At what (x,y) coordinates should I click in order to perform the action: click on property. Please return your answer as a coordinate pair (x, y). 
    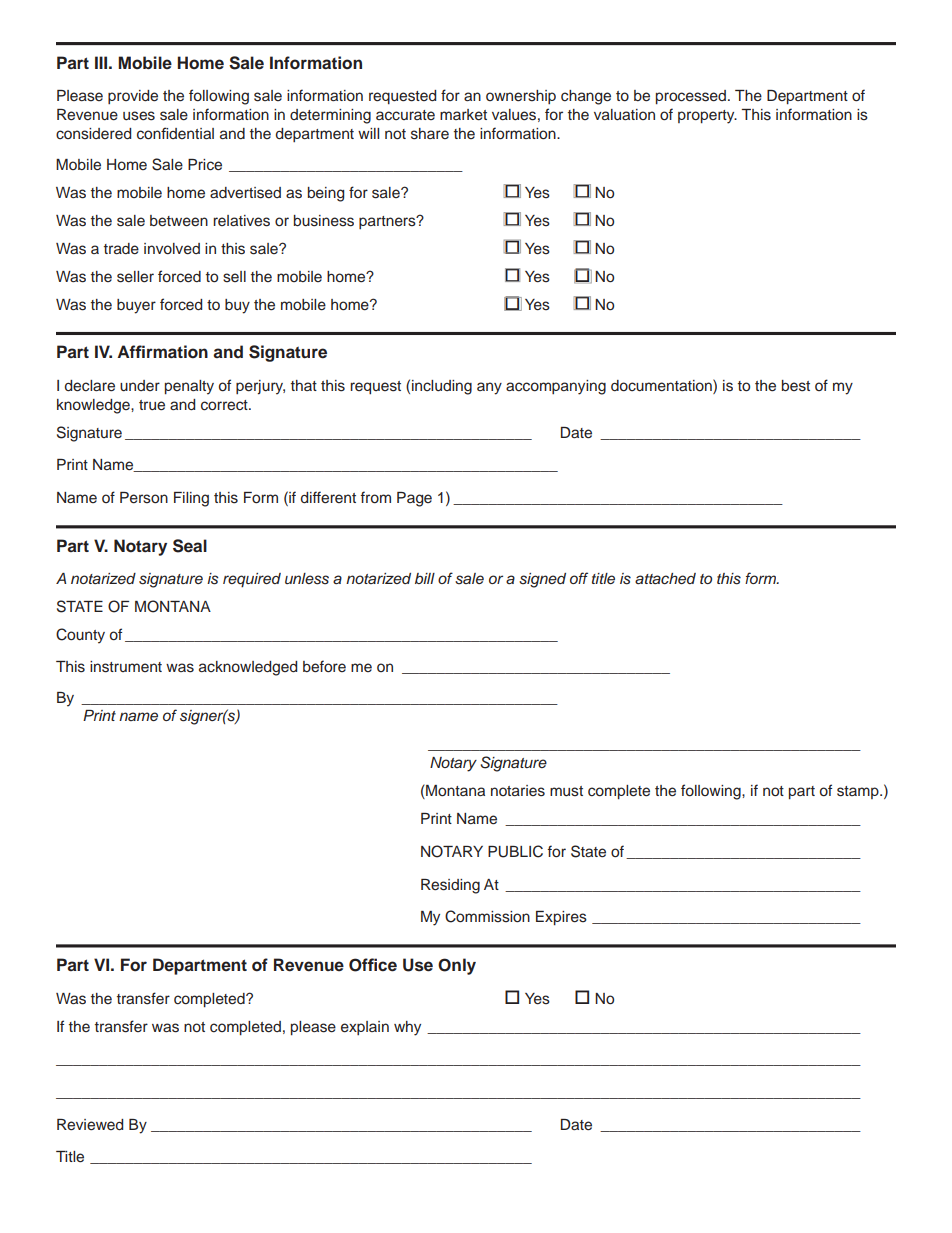
    Looking at the image, I should click on (707, 117).
